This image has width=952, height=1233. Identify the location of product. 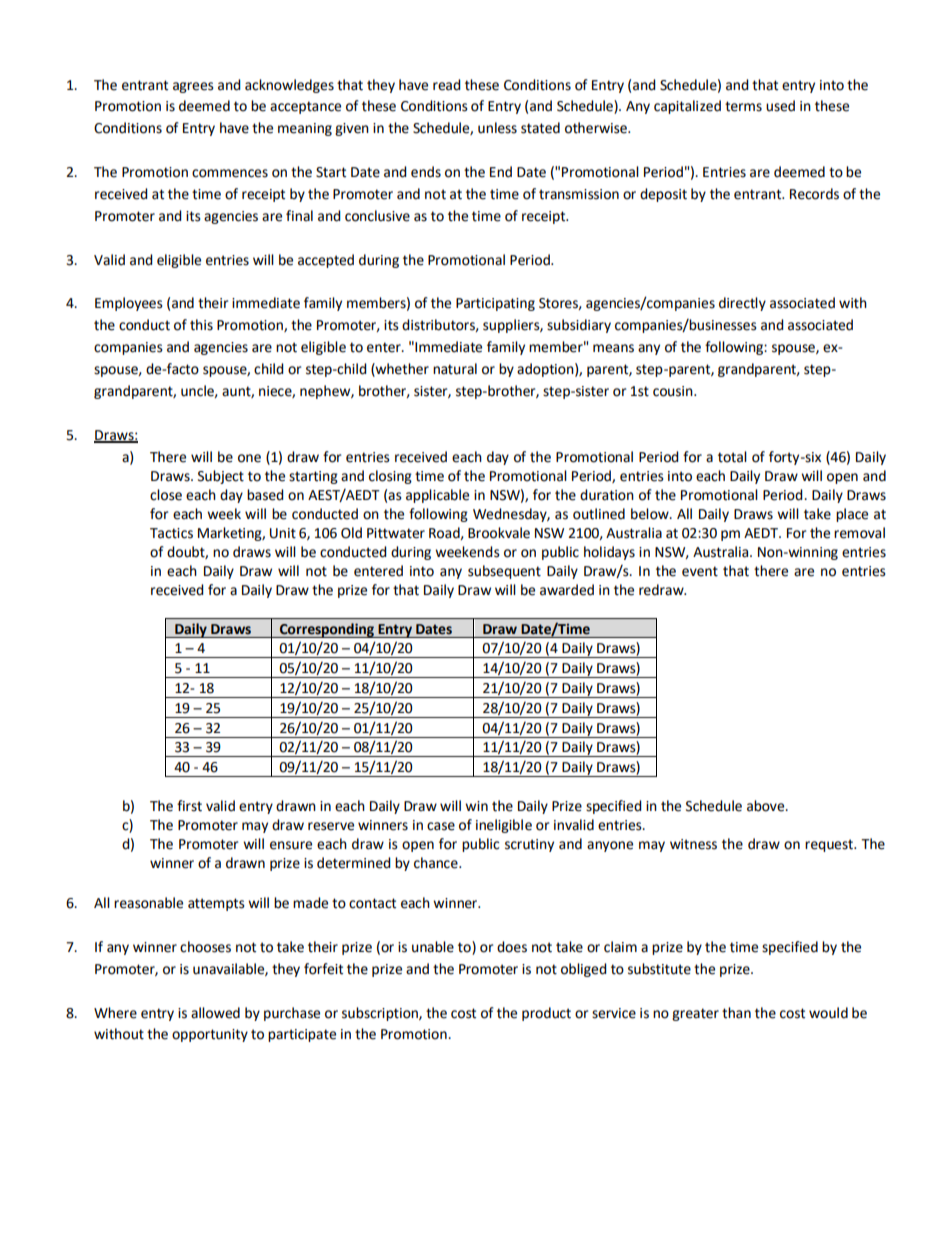
(546, 1014).
